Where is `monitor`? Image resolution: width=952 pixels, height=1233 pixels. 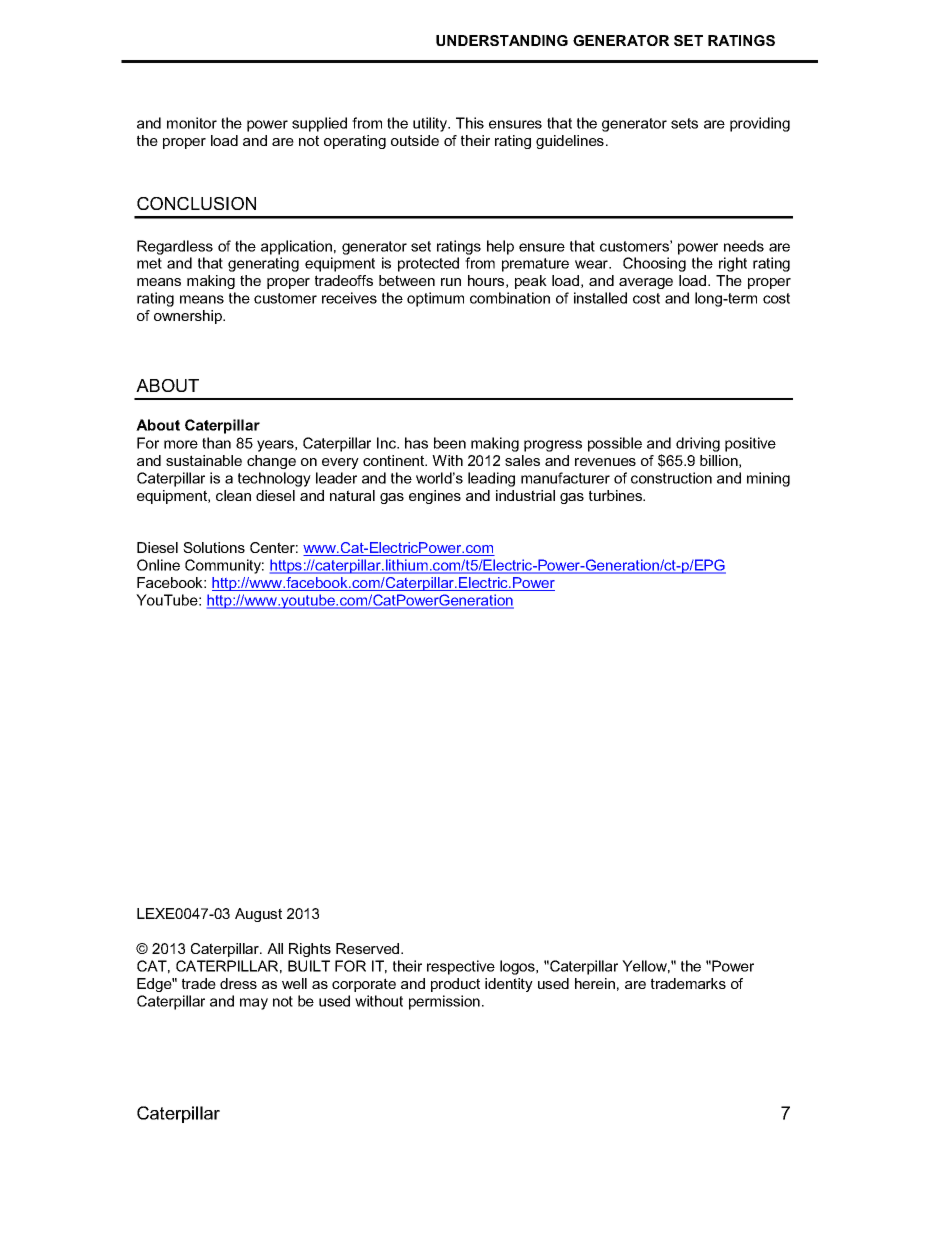
monitor is located at coordinates (192, 123).
